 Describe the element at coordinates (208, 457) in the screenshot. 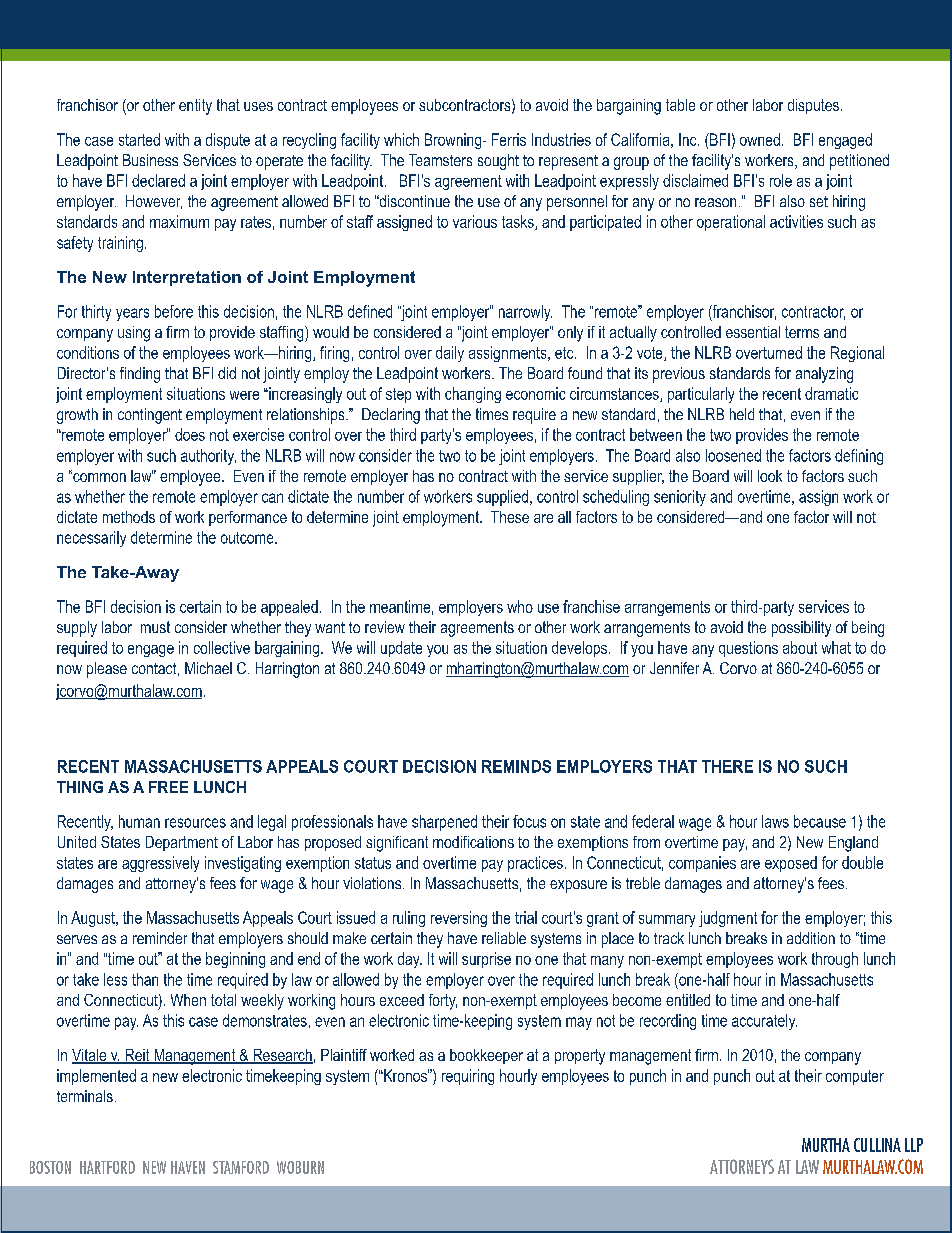

I see `authority` at that location.
